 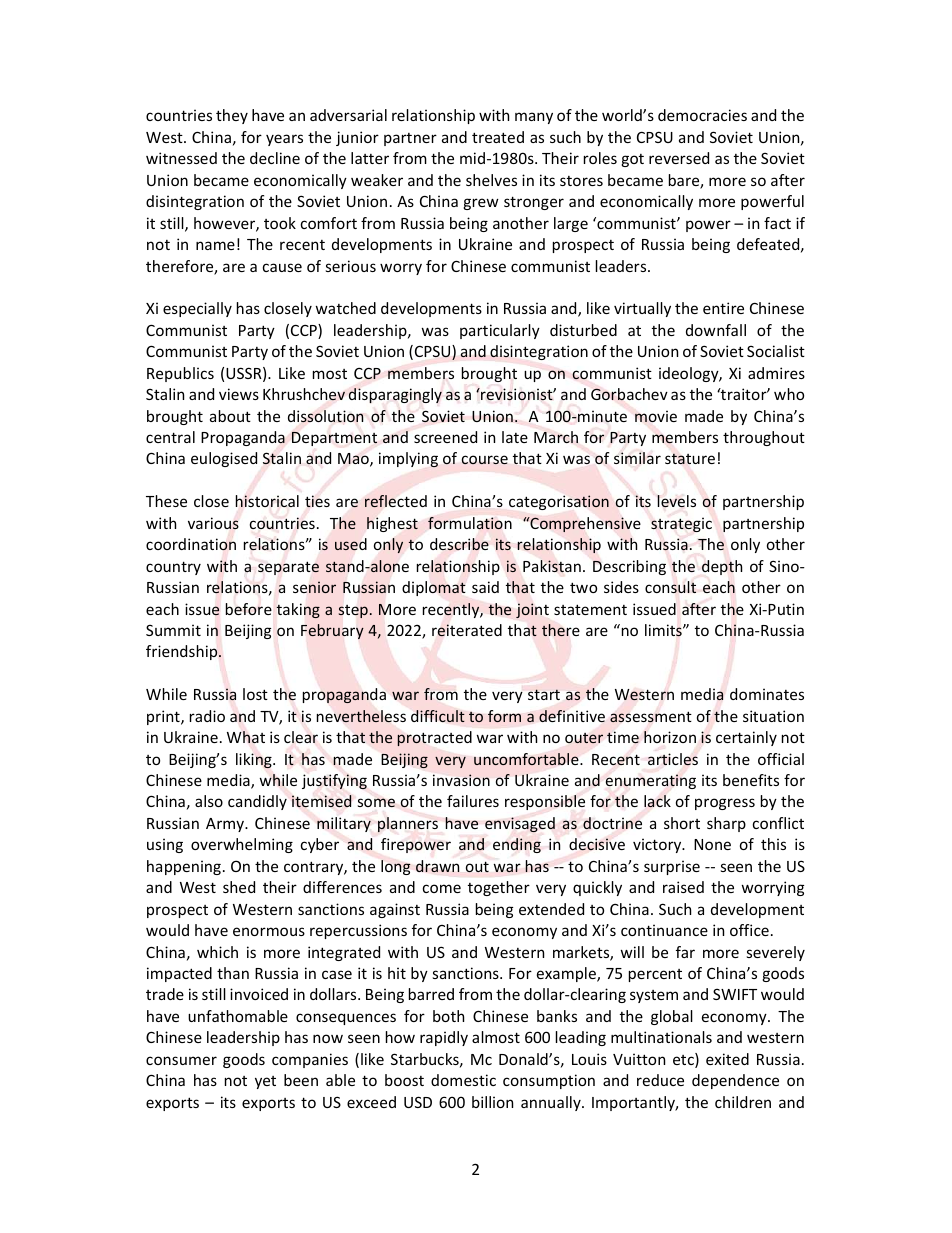 What do you see at coordinates (232, 116) in the page?
I see `they` at bounding box center [232, 116].
